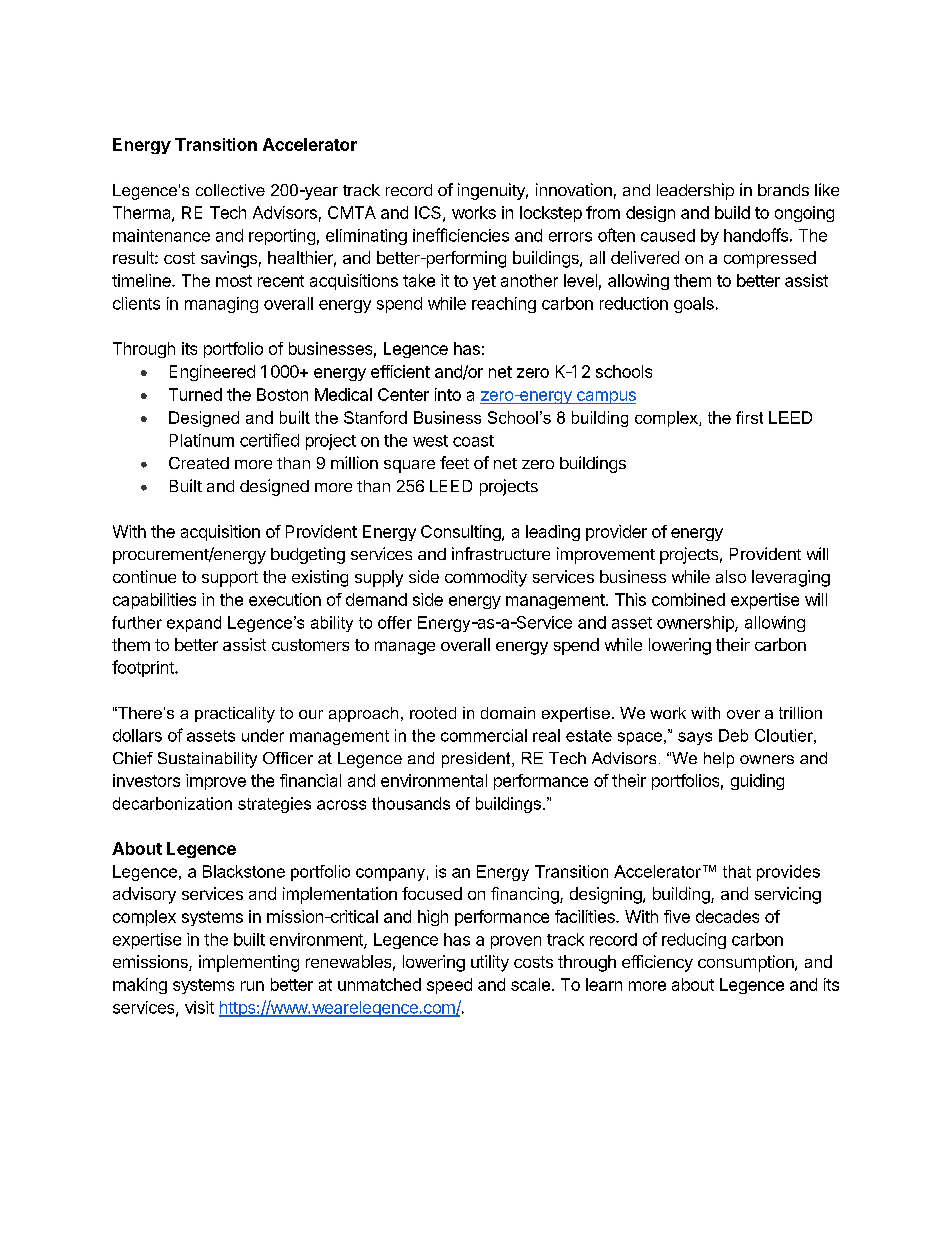 The image size is (952, 1233). What do you see at coordinates (230, 579) in the screenshot?
I see `support` at bounding box center [230, 579].
